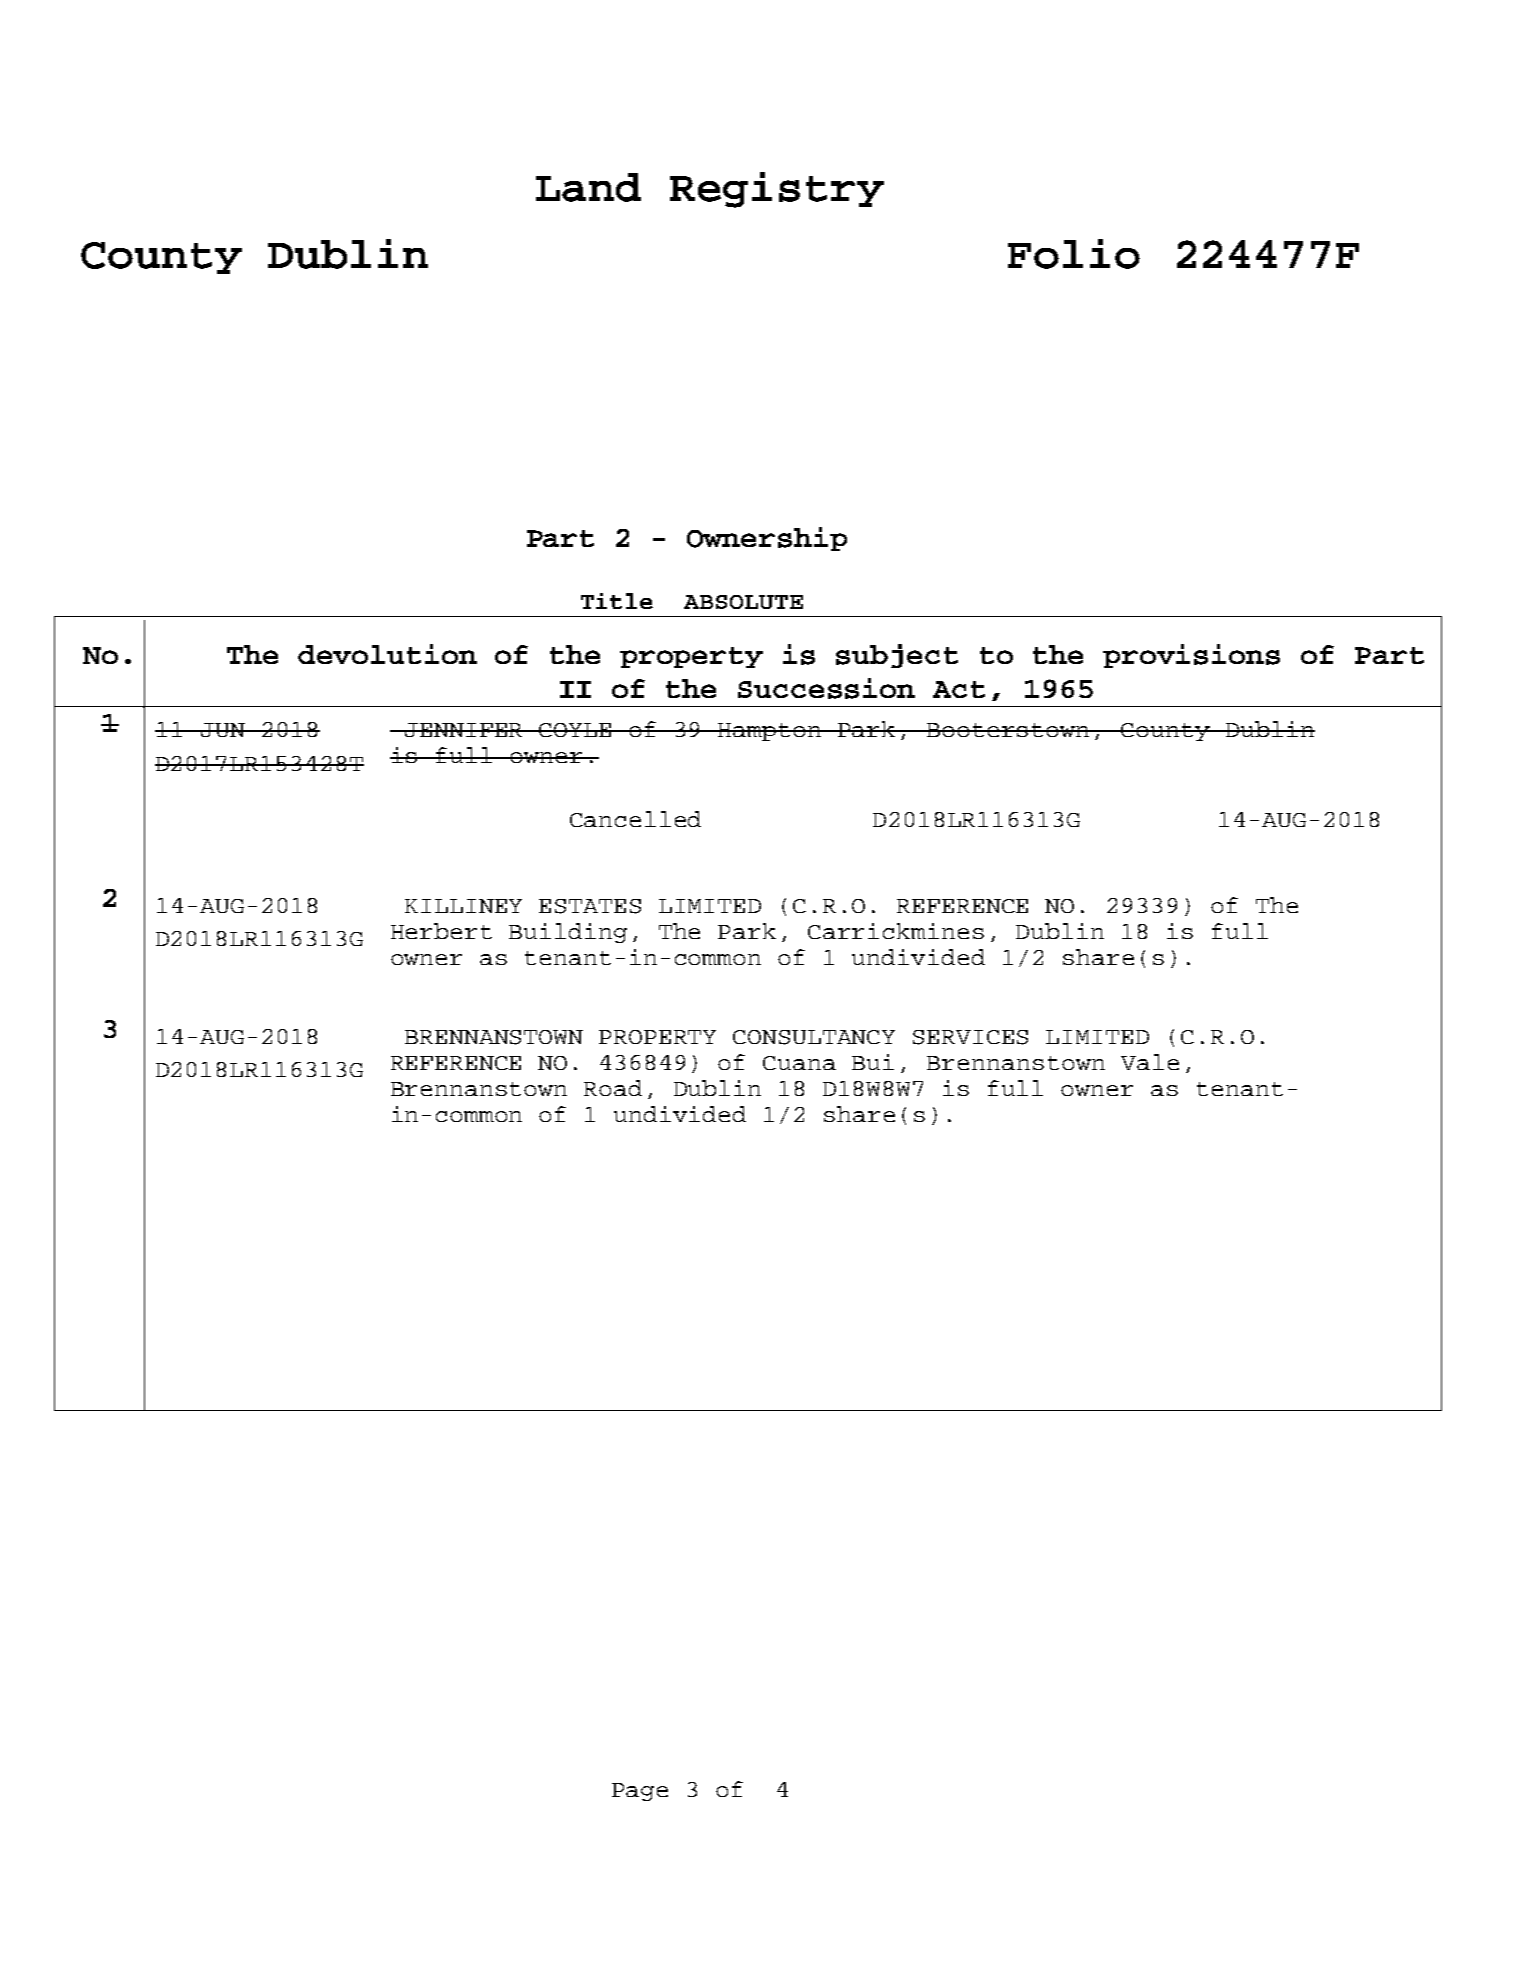 The width and height of the screenshot is (1521, 1968). I want to click on Hampton, so click(770, 732).
